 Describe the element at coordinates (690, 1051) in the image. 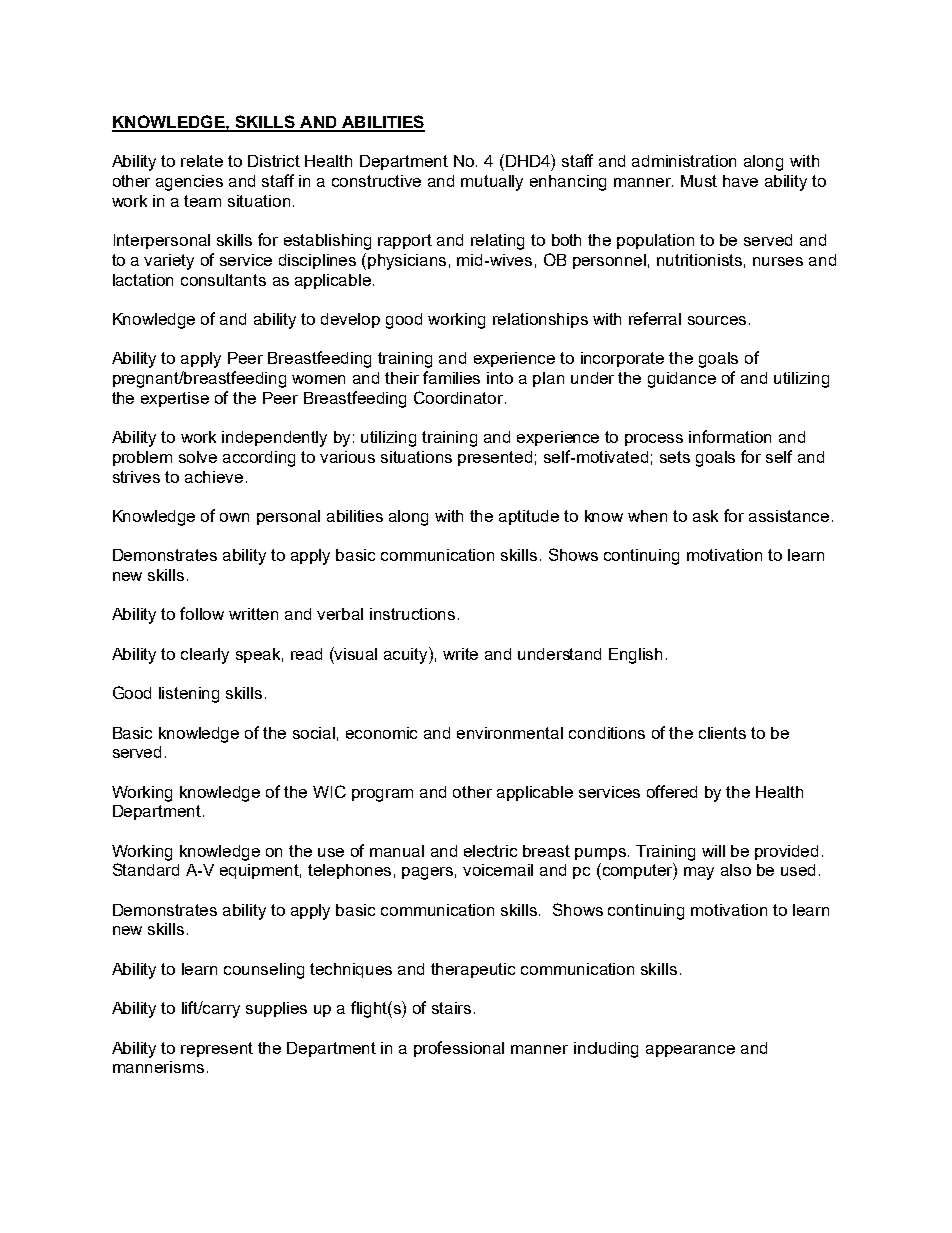

I see `appearance` at that location.
